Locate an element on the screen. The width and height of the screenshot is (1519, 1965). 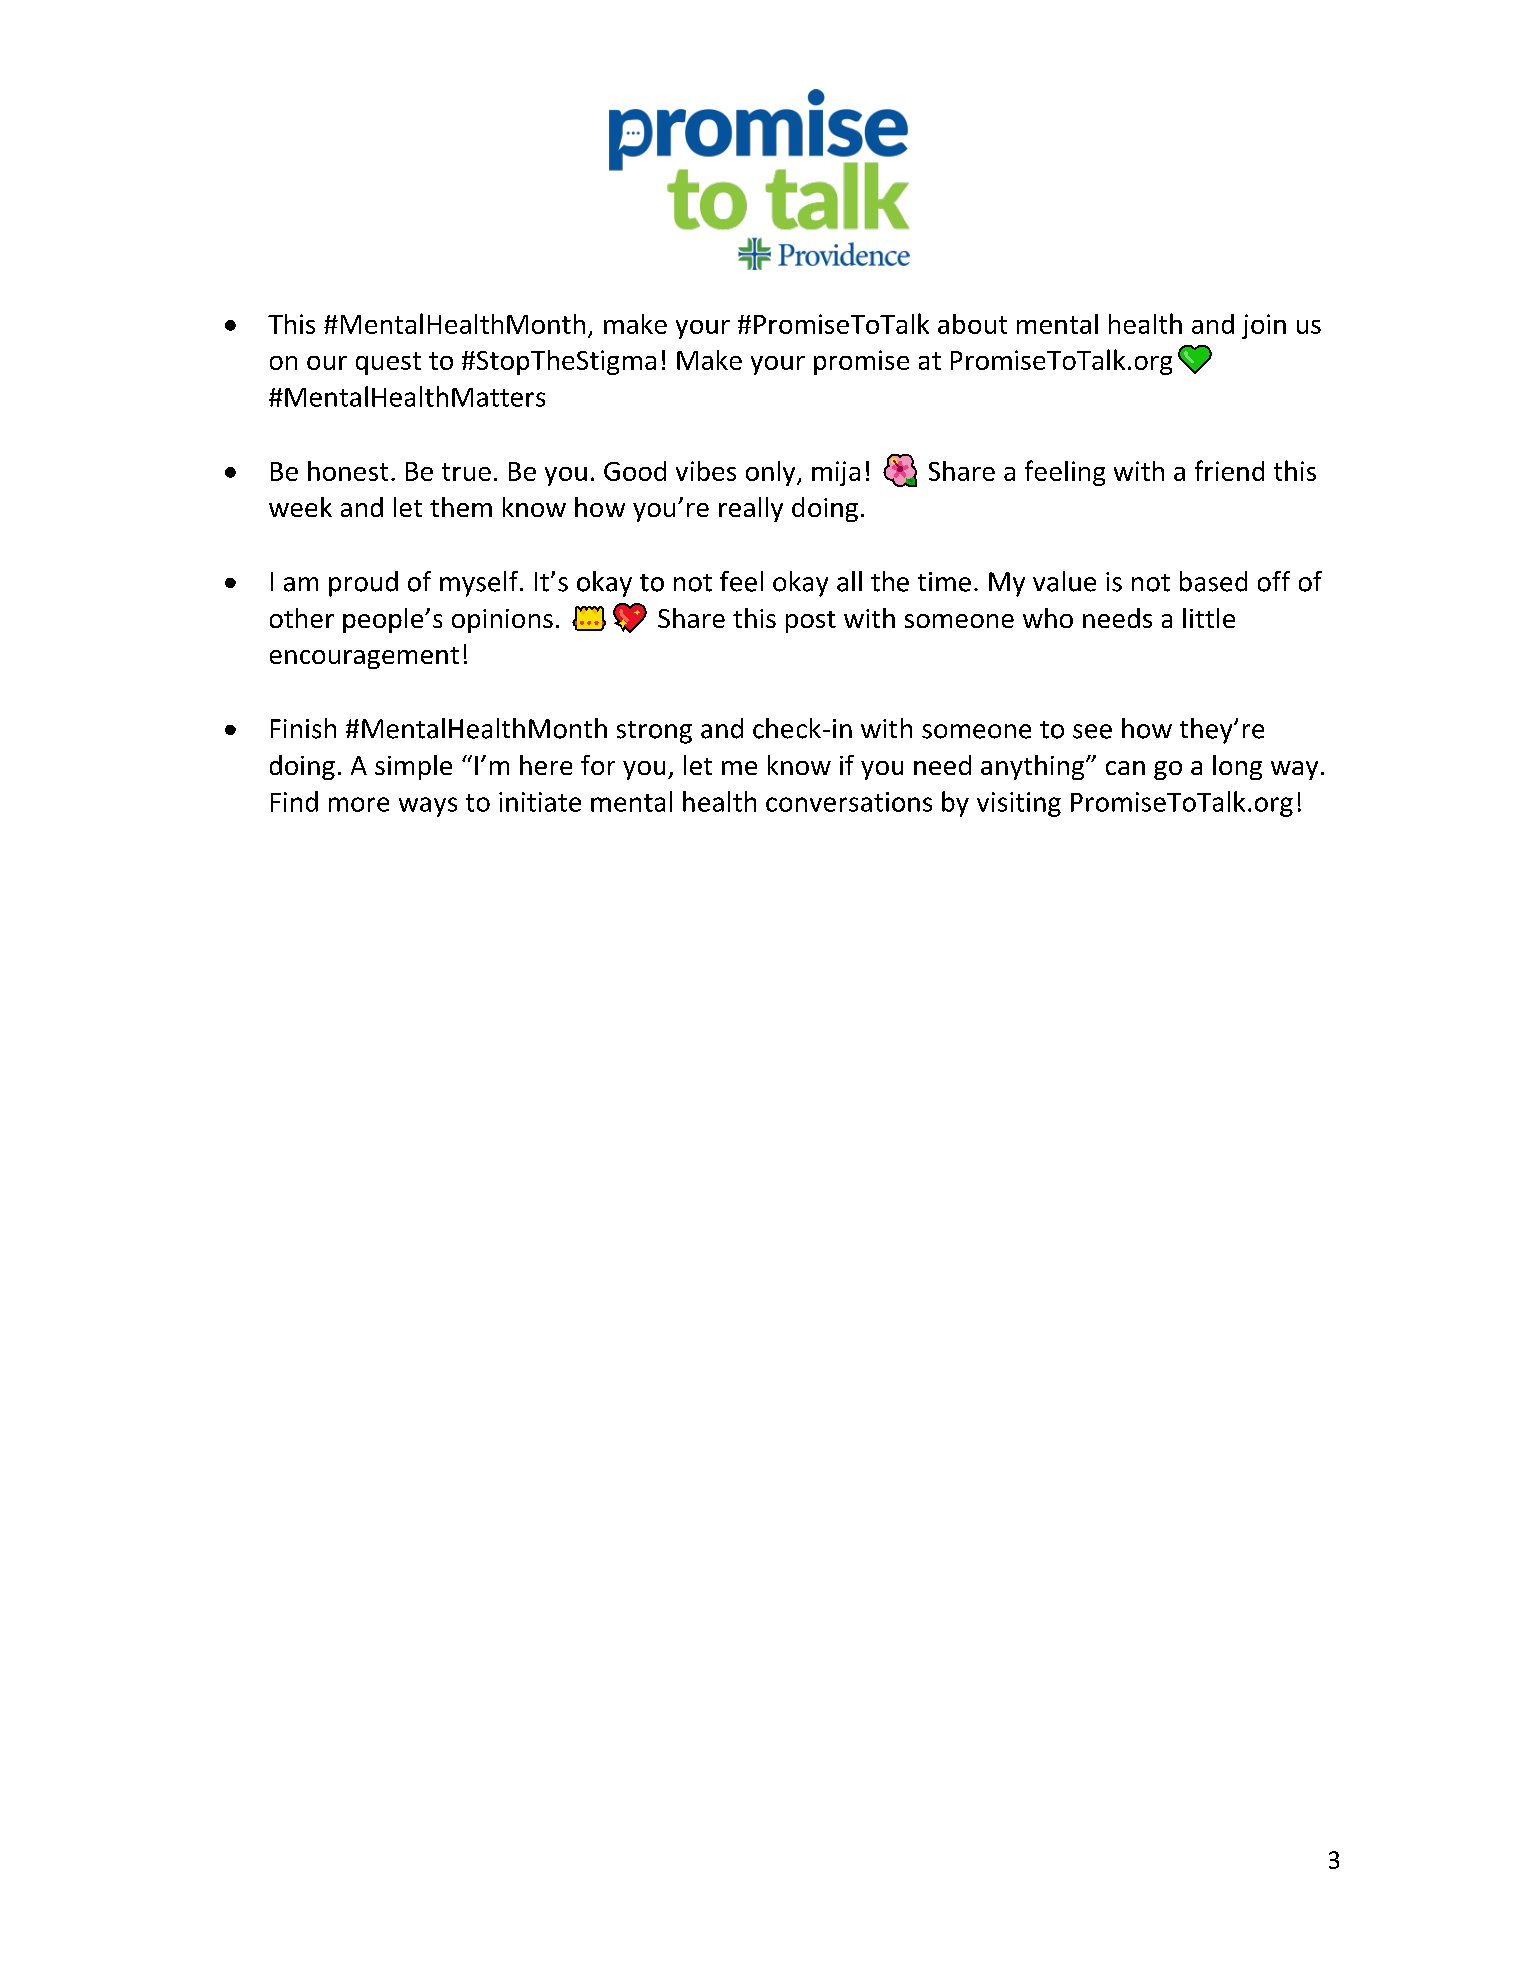
join is located at coordinates (1264, 326).
